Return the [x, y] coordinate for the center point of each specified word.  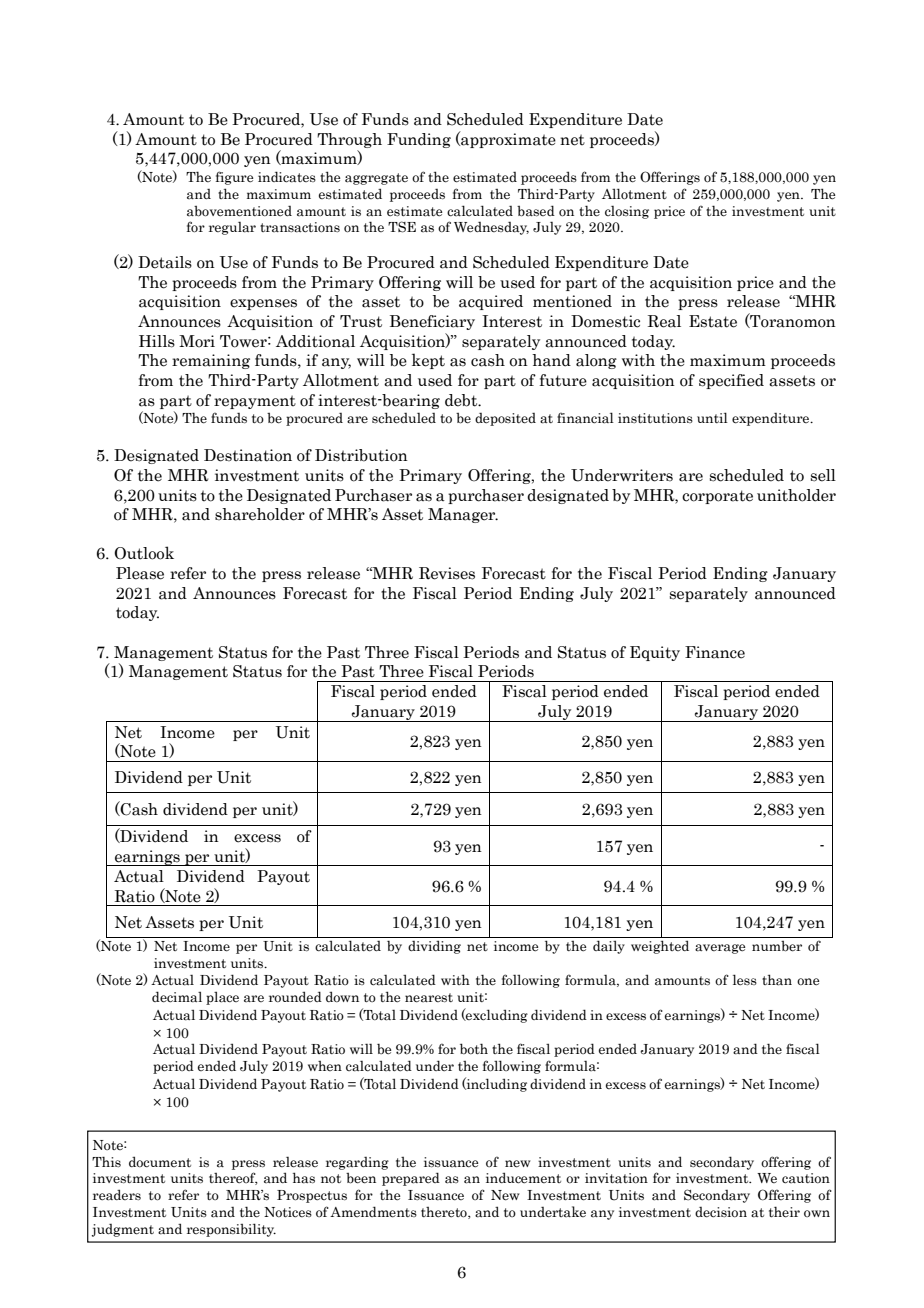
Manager [463, 515]
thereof [233, 1178]
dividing [434, 947]
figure [234, 178]
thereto [445, 1213]
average [720, 949]
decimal [177, 997]
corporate [717, 497]
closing [627, 212]
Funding [419, 140]
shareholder [260, 514]
